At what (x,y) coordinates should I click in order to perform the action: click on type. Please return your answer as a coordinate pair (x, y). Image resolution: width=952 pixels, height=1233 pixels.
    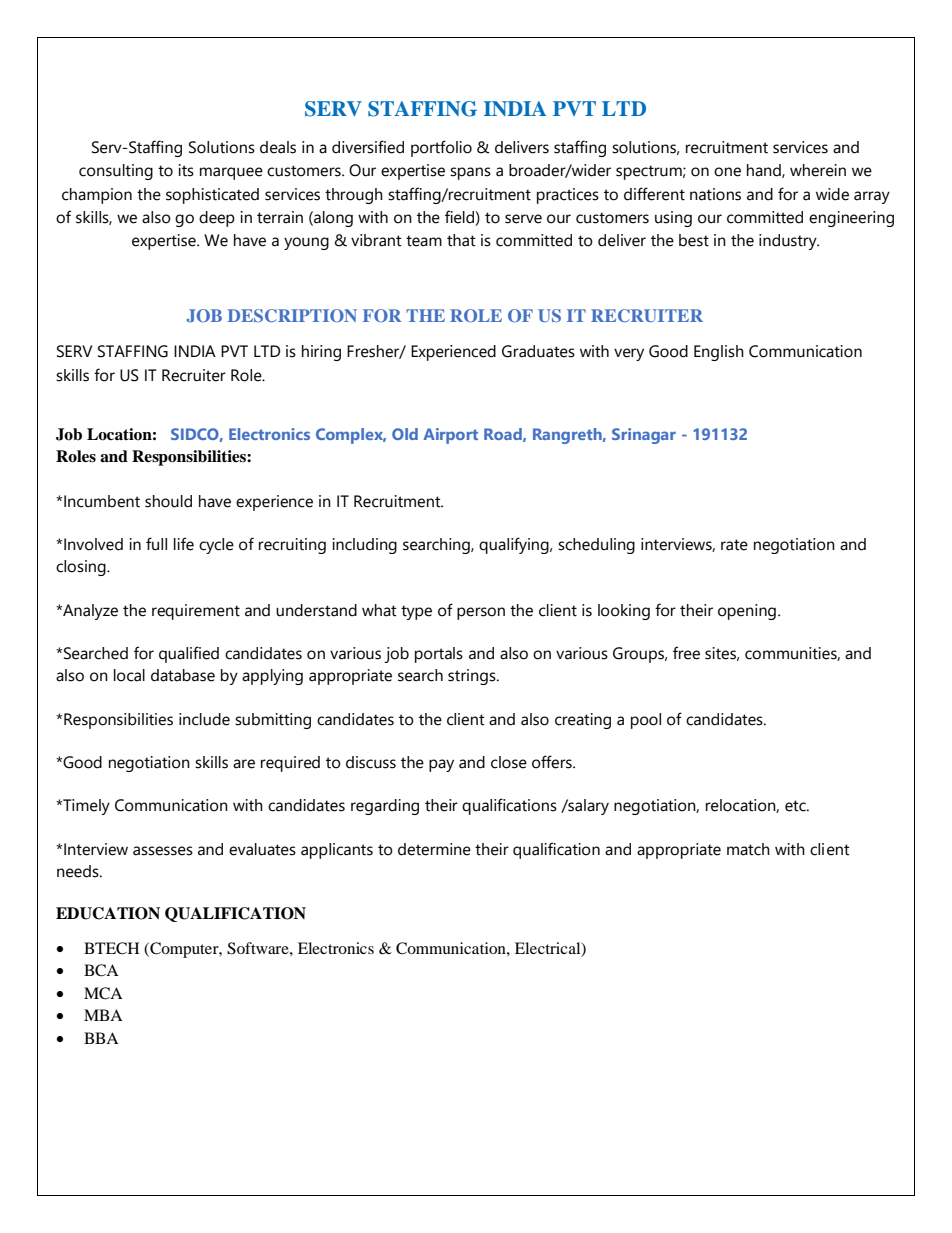
    Looking at the image, I should click on (416, 612).
